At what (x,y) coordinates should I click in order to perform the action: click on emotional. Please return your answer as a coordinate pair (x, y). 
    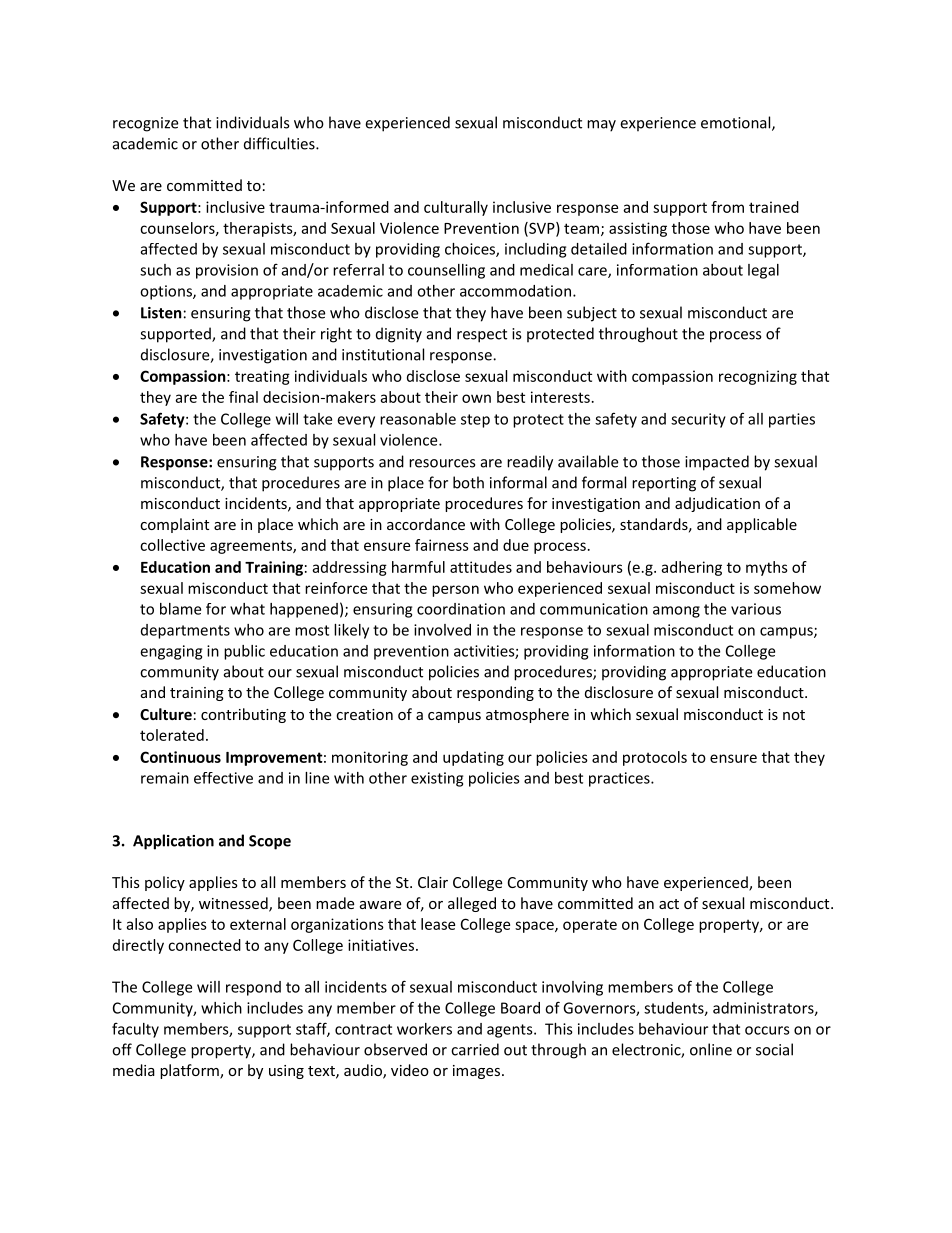
    Looking at the image, I should click on (737, 123).
